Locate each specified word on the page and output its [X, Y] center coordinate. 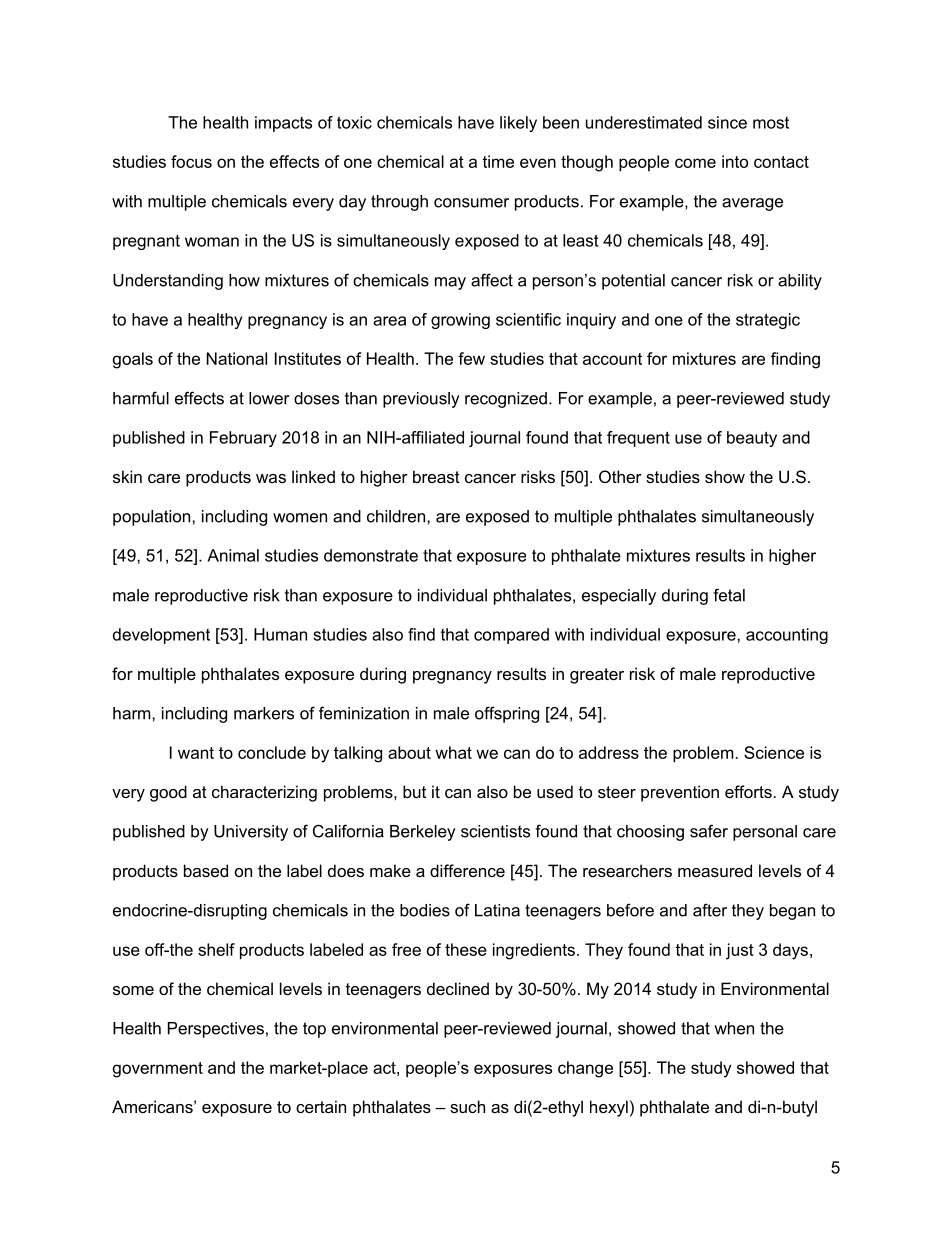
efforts [748, 791]
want [196, 753]
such [467, 1106]
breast [436, 476]
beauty [752, 439]
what [453, 752]
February [243, 439]
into [735, 161]
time [498, 161]
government [158, 1070]
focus [191, 161]
